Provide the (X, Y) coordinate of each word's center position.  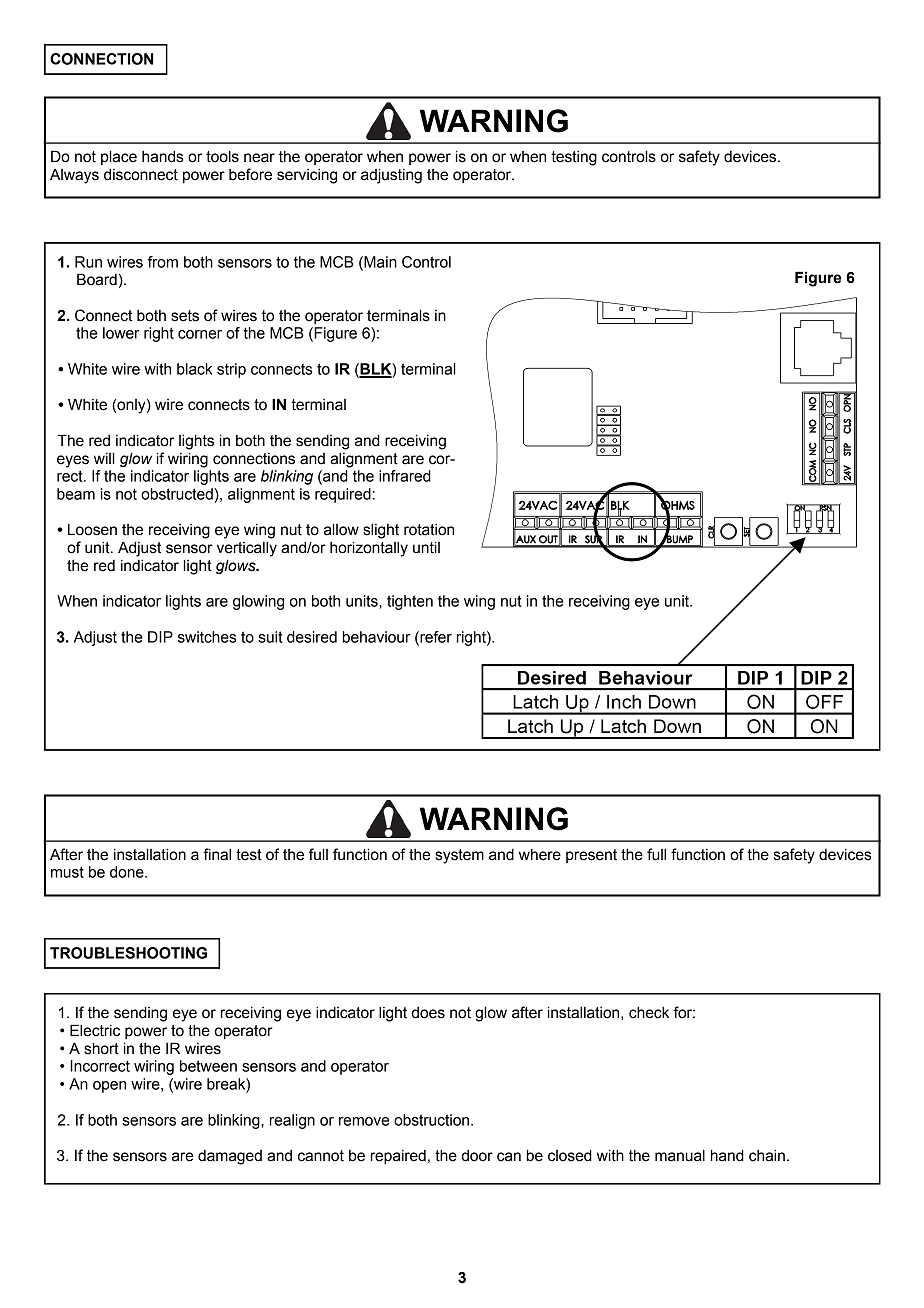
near (259, 158)
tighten (410, 602)
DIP (160, 637)
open (109, 1087)
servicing (307, 176)
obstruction (433, 1120)
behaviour (377, 637)
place (119, 157)
